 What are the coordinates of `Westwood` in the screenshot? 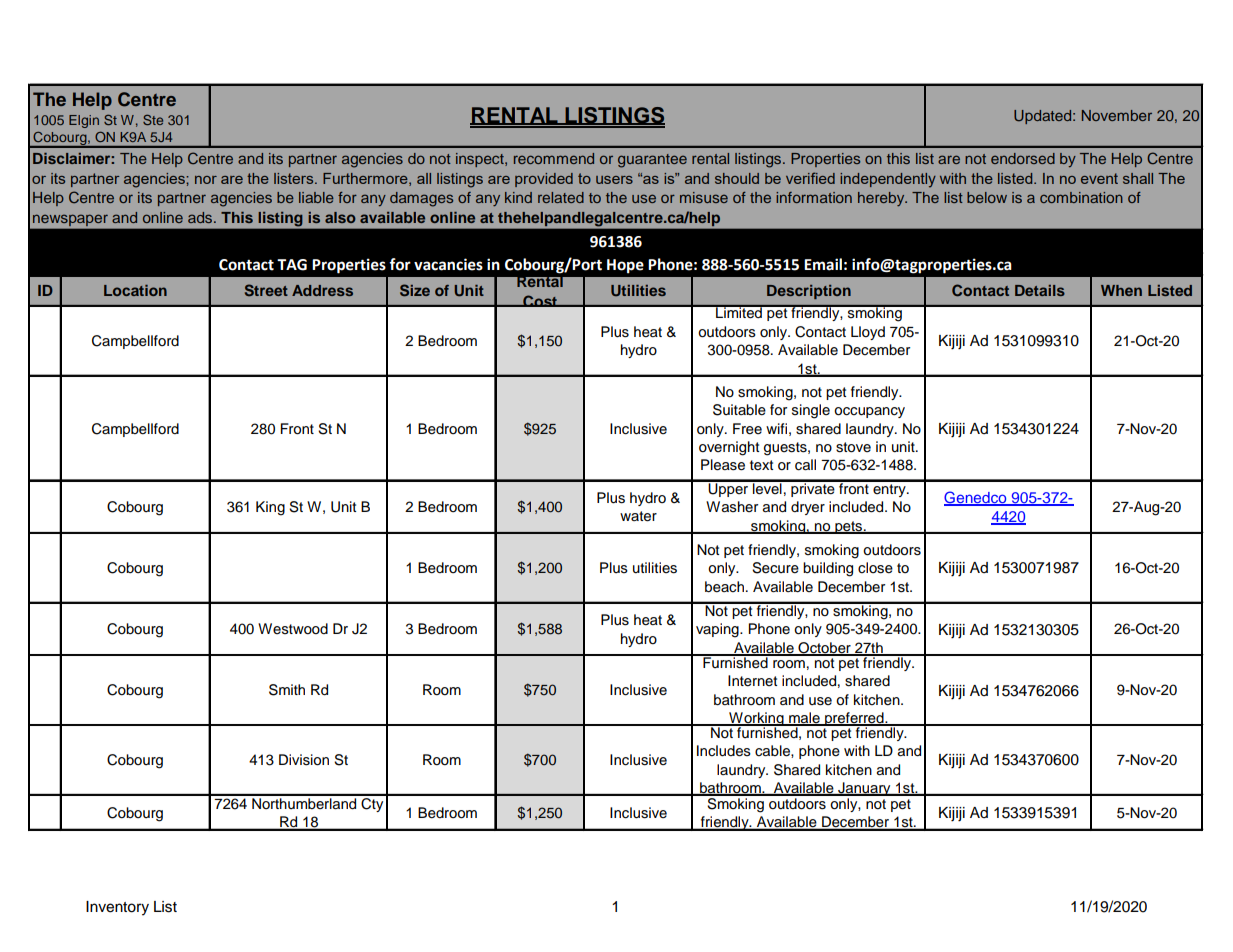 It's located at (293, 629).
